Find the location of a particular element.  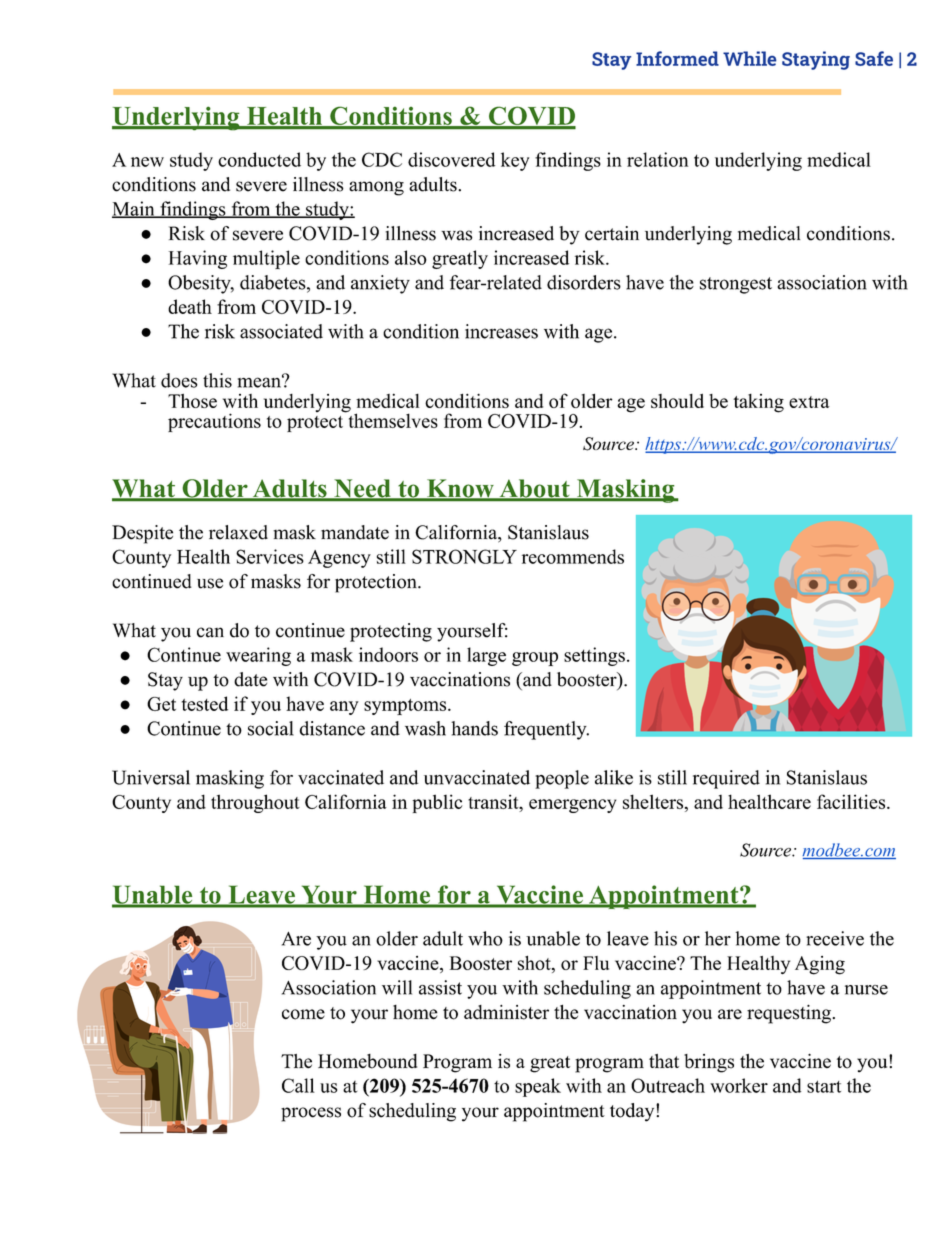

throughout is located at coordinates (255, 803).
